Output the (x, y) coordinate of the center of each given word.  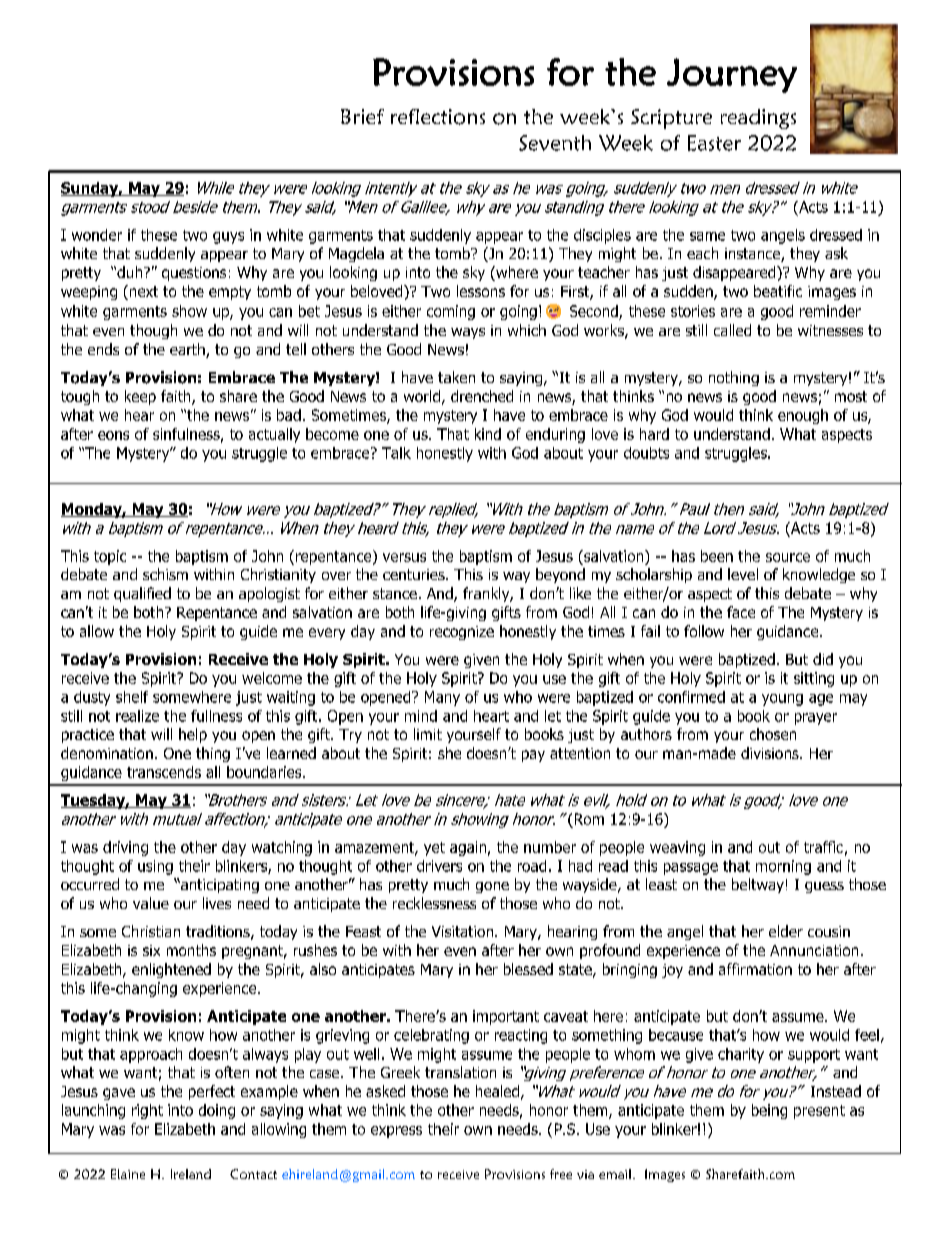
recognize (462, 633)
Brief (362, 116)
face (741, 612)
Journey (732, 75)
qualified (142, 594)
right (147, 1111)
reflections (438, 117)
